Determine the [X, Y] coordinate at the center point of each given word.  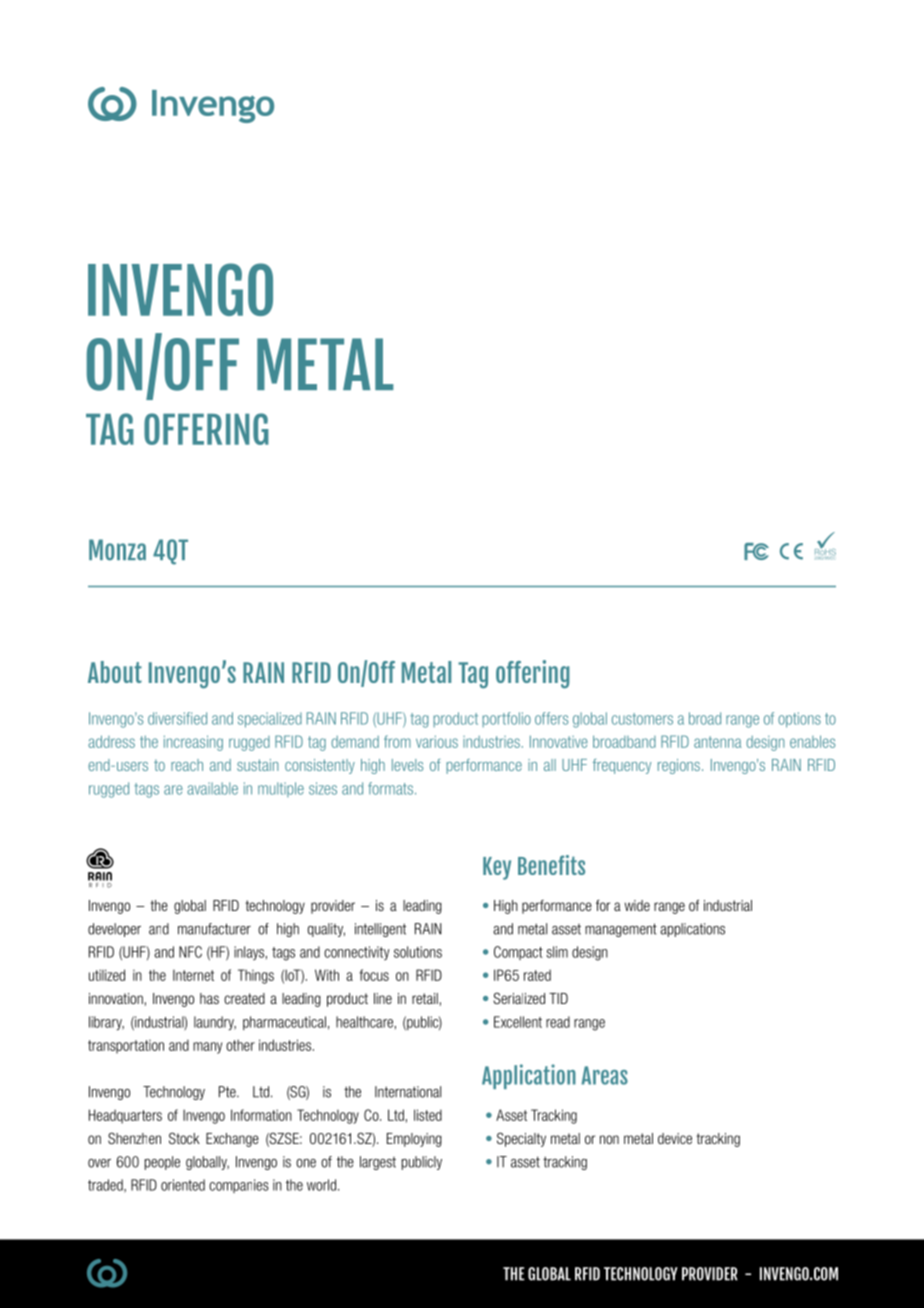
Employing [414, 1140]
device [675, 1138]
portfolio [506, 719]
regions [679, 766]
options [799, 720]
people [162, 1163]
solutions [418, 952]
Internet [193, 975]
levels [407, 765]
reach [187, 765]
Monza [117, 550]
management [621, 930]
